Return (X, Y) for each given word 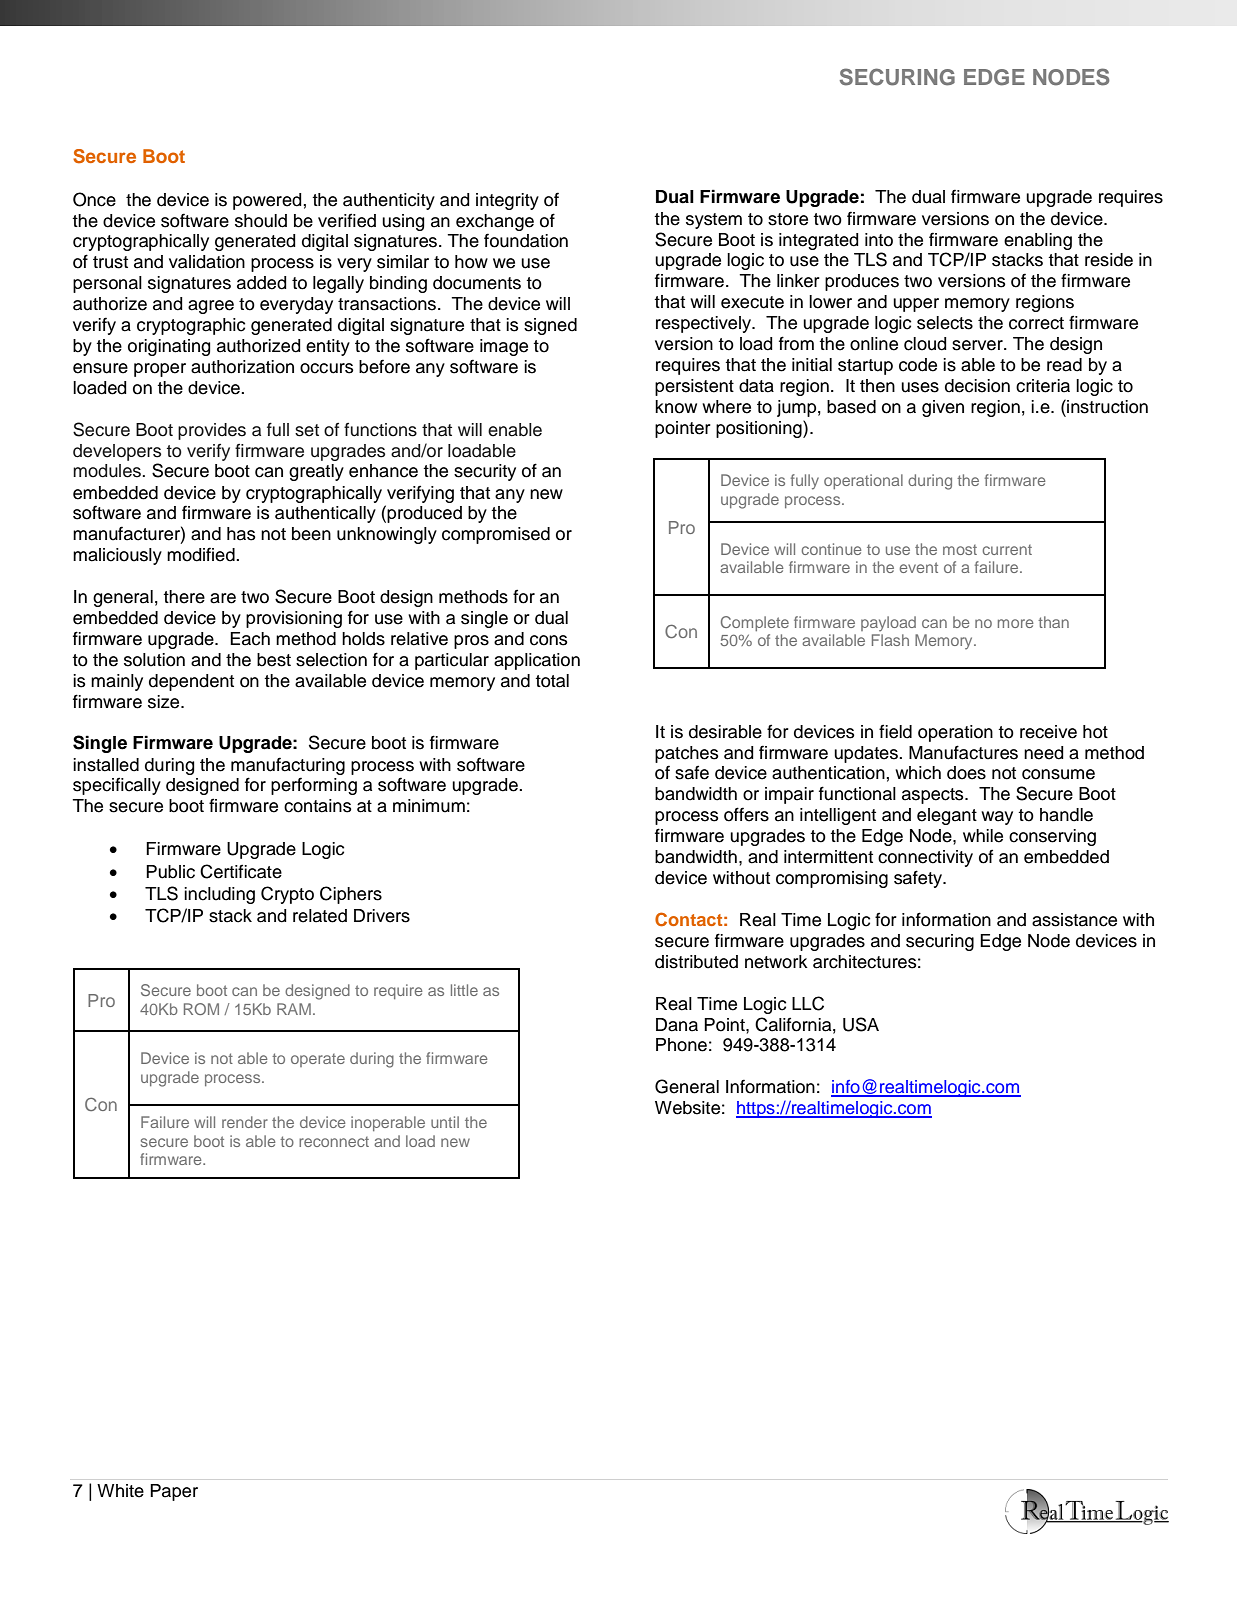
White (120, 1491)
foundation (526, 240)
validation (207, 262)
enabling (1038, 241)
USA (861, 1024)
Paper (174, 1492)
